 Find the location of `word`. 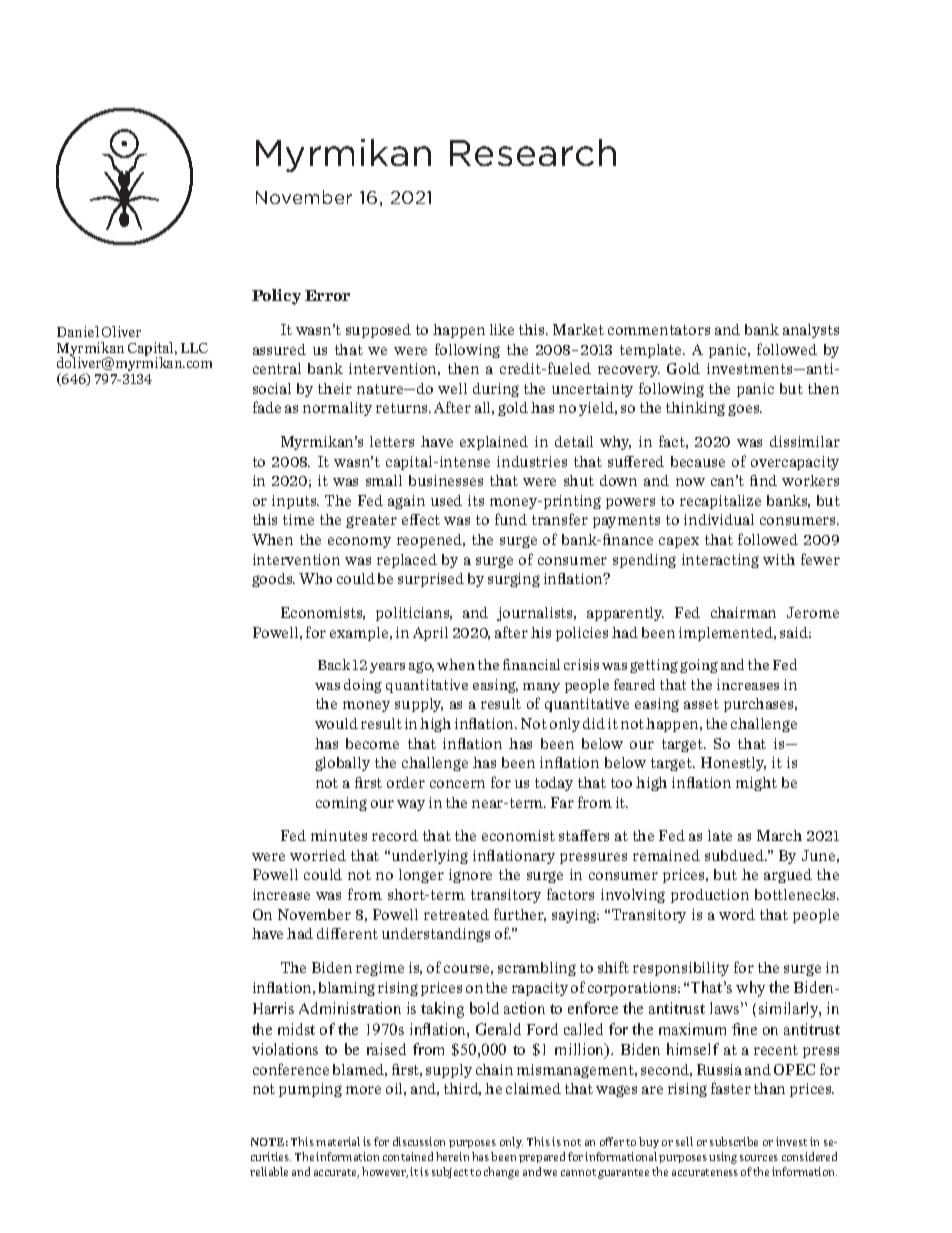

word is located at coordinates (737, 914).
